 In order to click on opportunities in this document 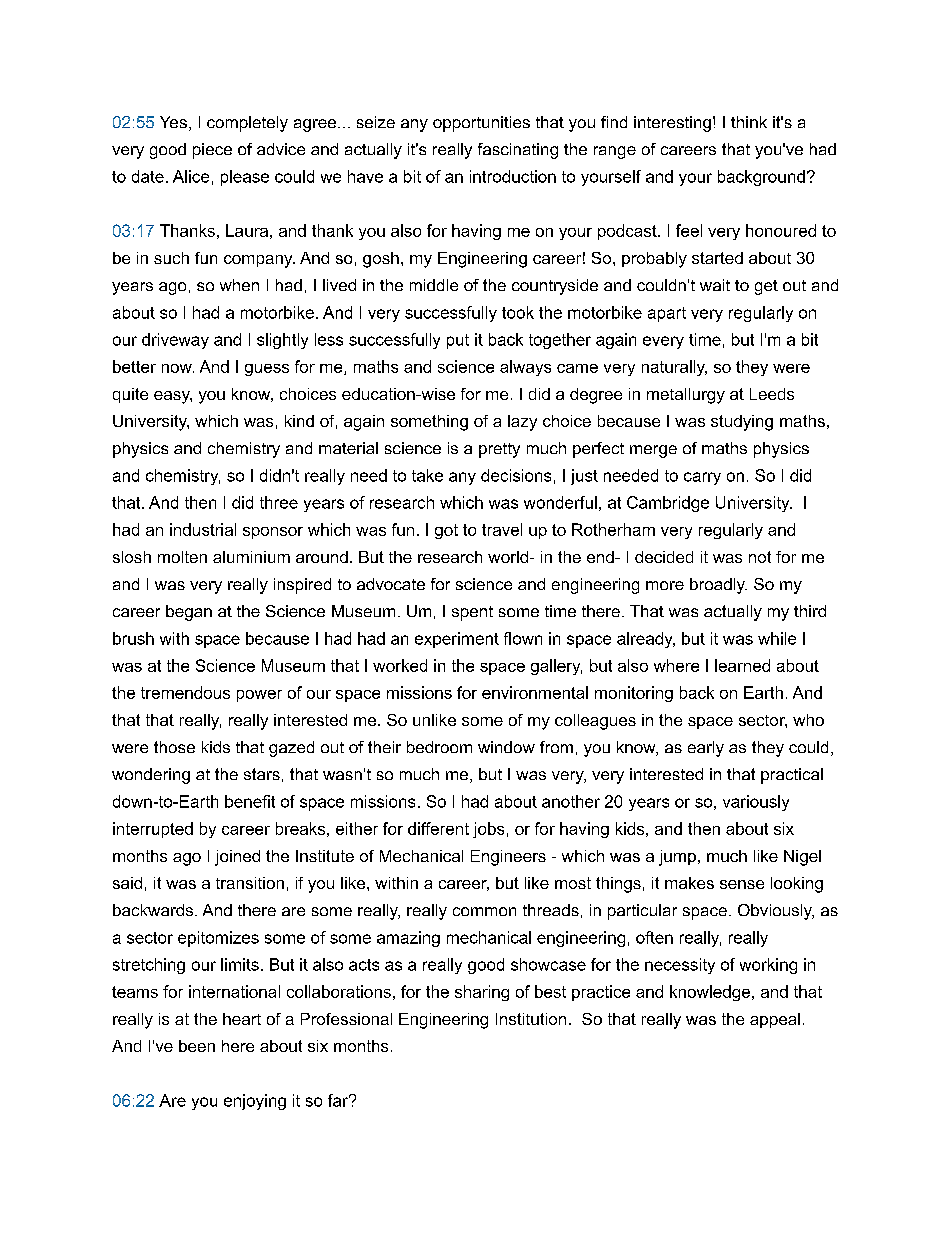, I will do `click(481, 124)`.
